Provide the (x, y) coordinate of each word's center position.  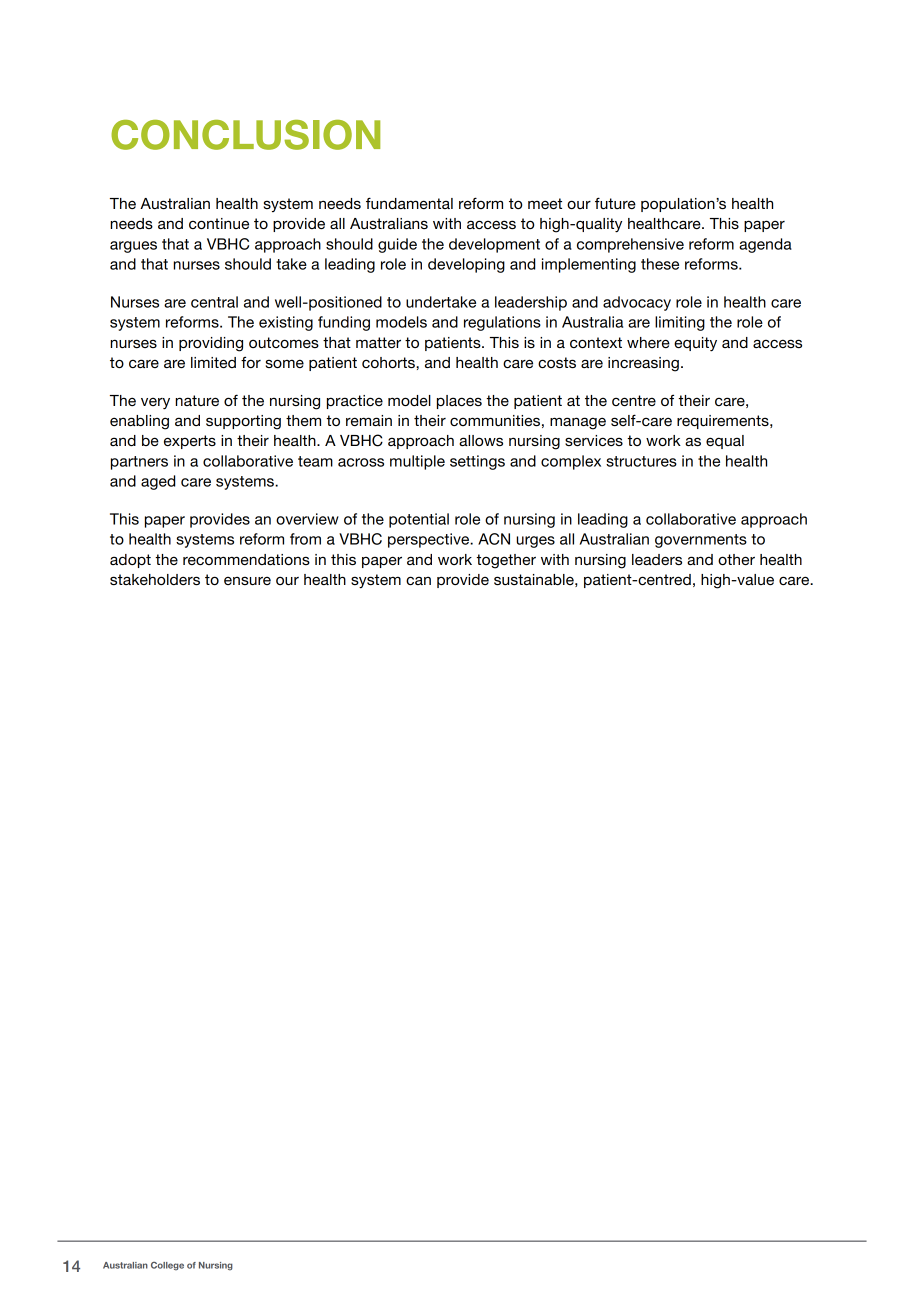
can (418, 580)
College (167, 1266)
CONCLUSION (245, 135)
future (615, 203)
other (736, 559)
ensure (247, 580)
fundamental (409, 203)
